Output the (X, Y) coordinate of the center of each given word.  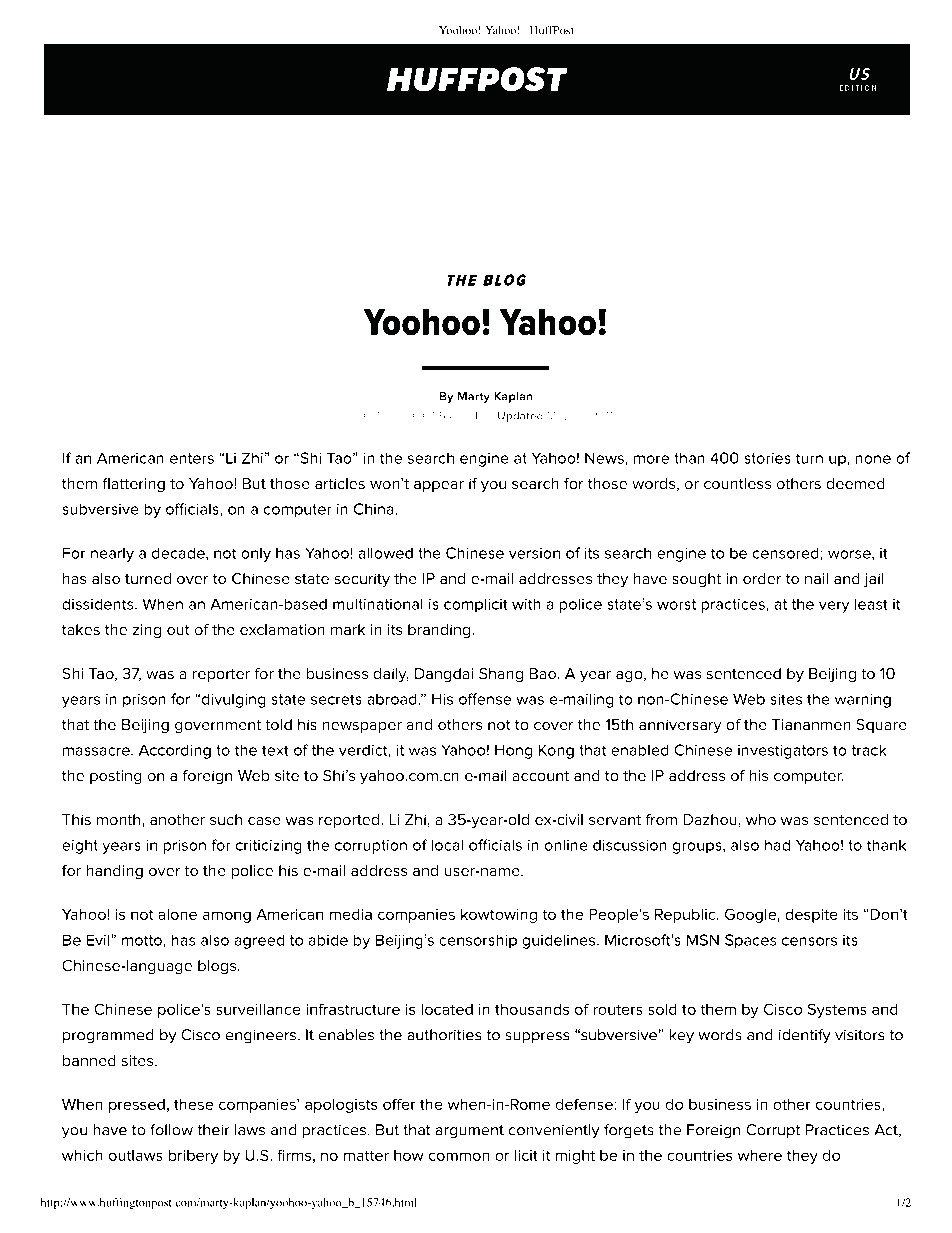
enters (192, 458)
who (761, 819)
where (760, 1155)
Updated (520, 417)
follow (171, 1130)
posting (116, 777)
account (540, 776)
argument (470, 1132)
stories (767, 458)
